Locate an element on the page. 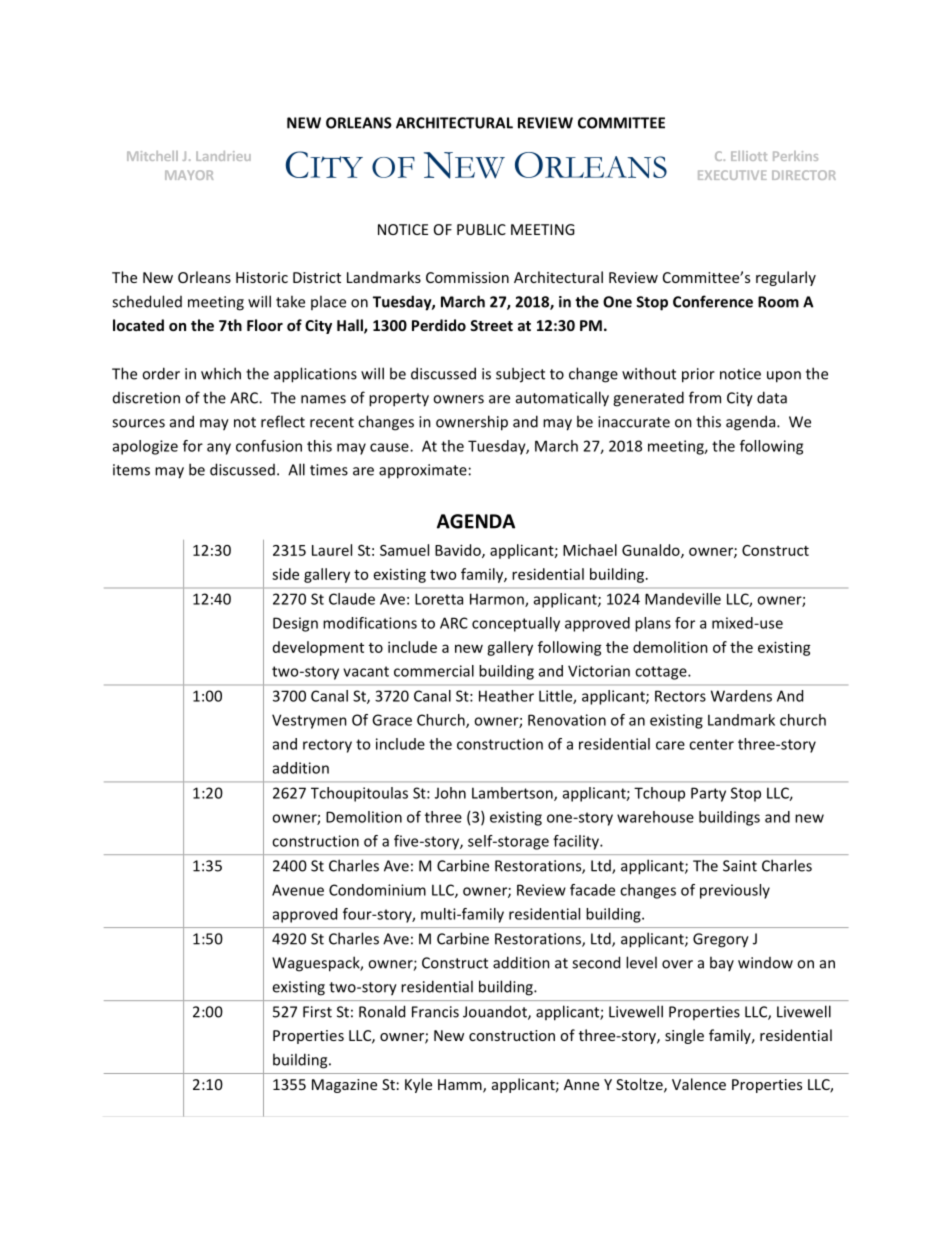 Image resolution: width=952 pixels, height=1233 pixels. rectory is located at coordinates (327, 746).
